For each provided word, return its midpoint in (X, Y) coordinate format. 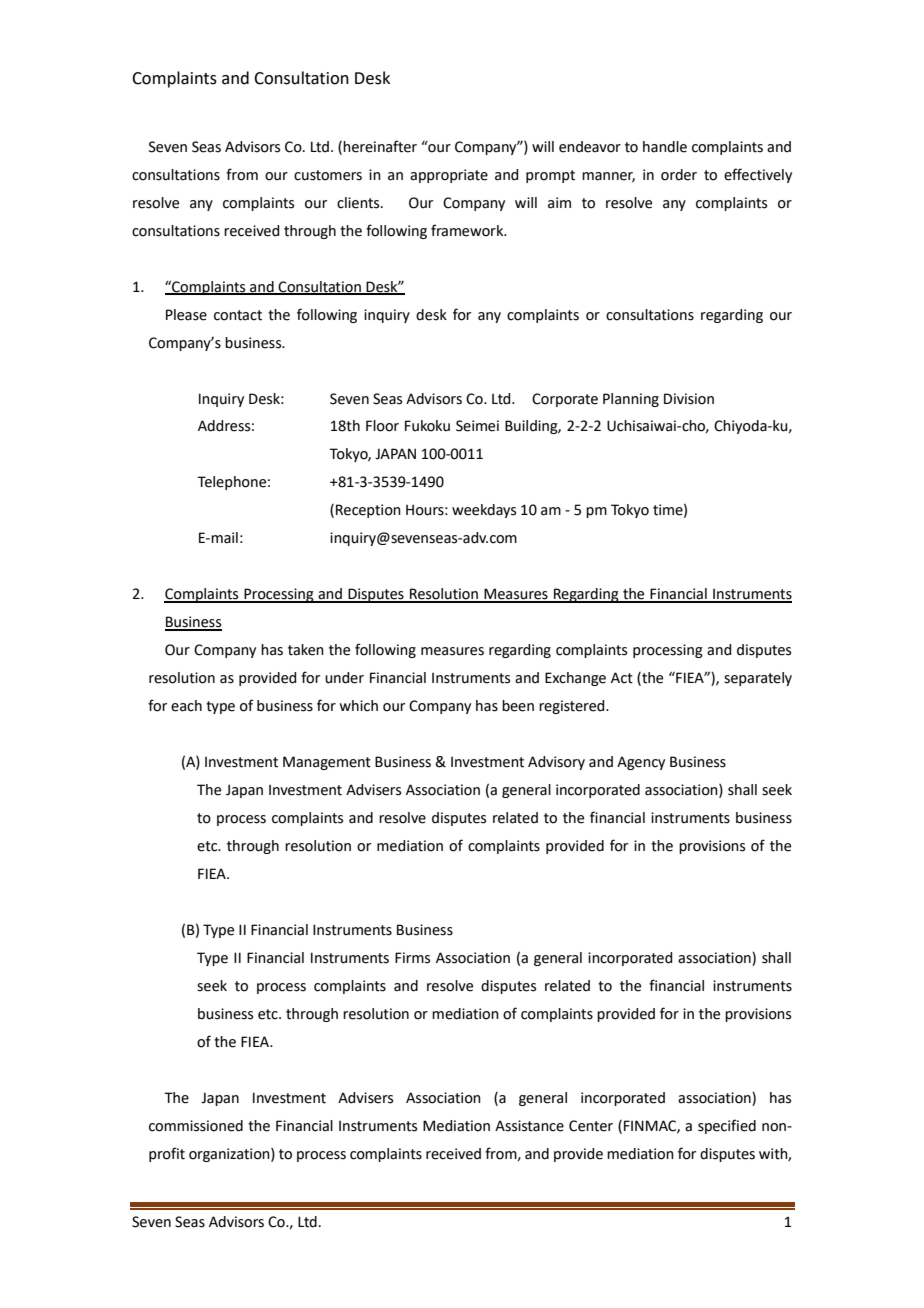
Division (689, 399)
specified (727, 1126)
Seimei (477, 426)
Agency (641, 763)
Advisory (556, 763)
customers (328, 175)
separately (758, 679)
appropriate (449, 176)
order (679, 175)
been (518, 706)
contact (238, 315)
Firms (412, 958)
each (186, 706)
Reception (368, 511)
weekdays (484, 511)
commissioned (196, 1126)
